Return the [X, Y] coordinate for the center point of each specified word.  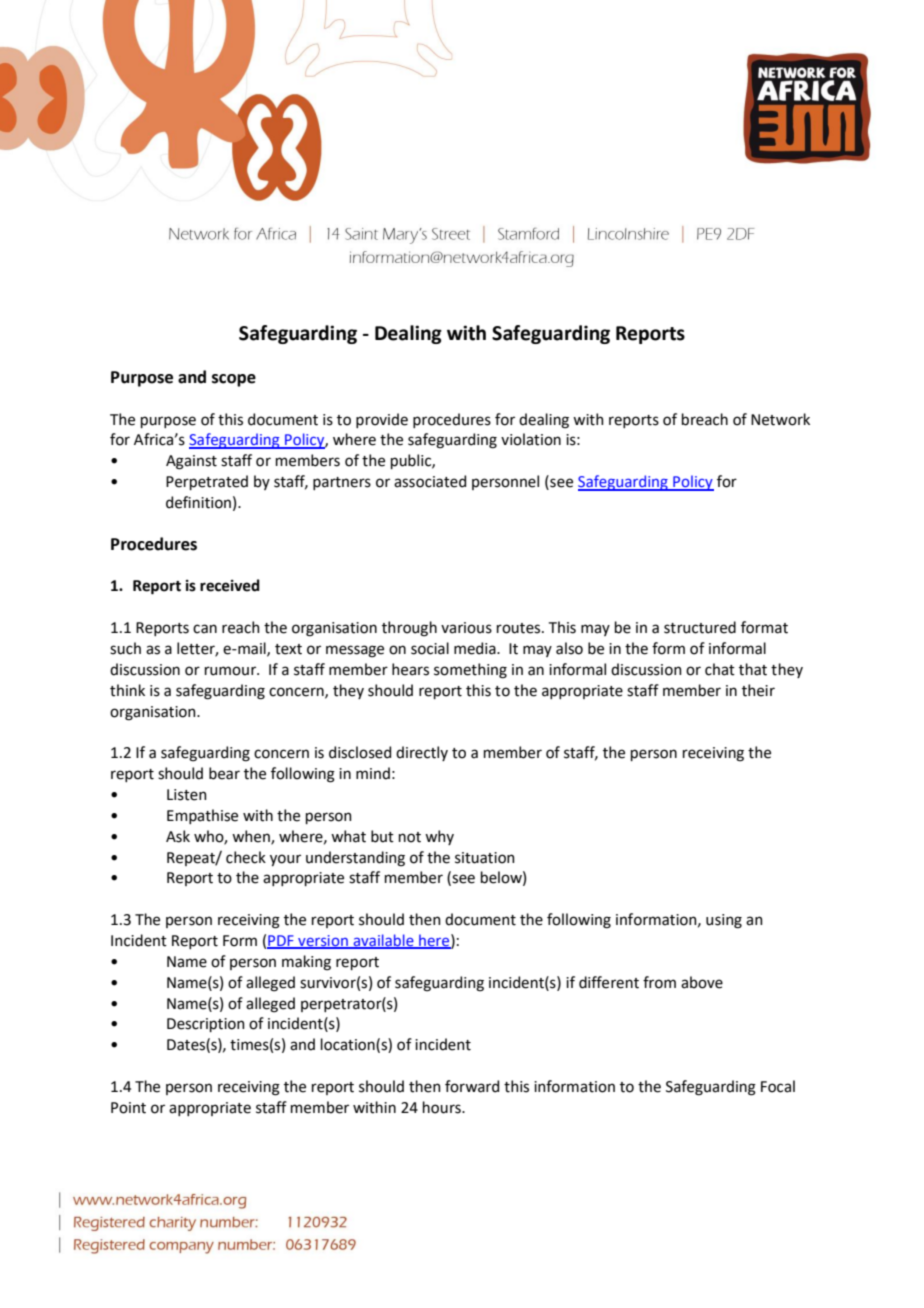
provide [382, 420]
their [758, 690]
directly [422, 753]
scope [234, 380]
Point [128, 1108]
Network [780, 419]
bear [224, 773]
